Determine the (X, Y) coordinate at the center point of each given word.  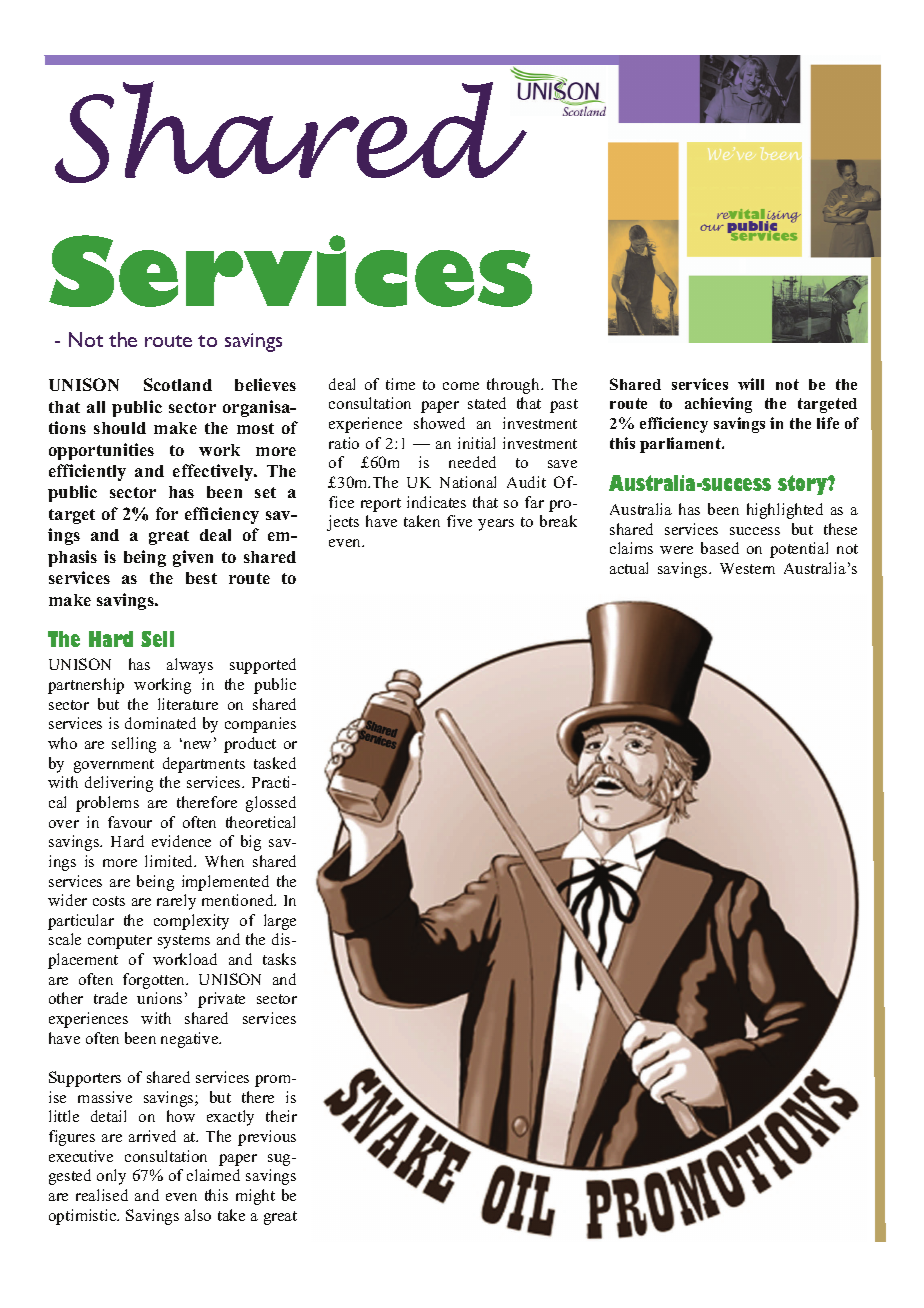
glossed (271, 804)
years (496, 525)
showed (439, 423)
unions (159, 998)
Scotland (178, 384)
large (280, 922)
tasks (279, 959)
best (201, 578)
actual (629, 568)
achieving (718, 405)
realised (102, 1195)
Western (747, 568)
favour (130, 822)
